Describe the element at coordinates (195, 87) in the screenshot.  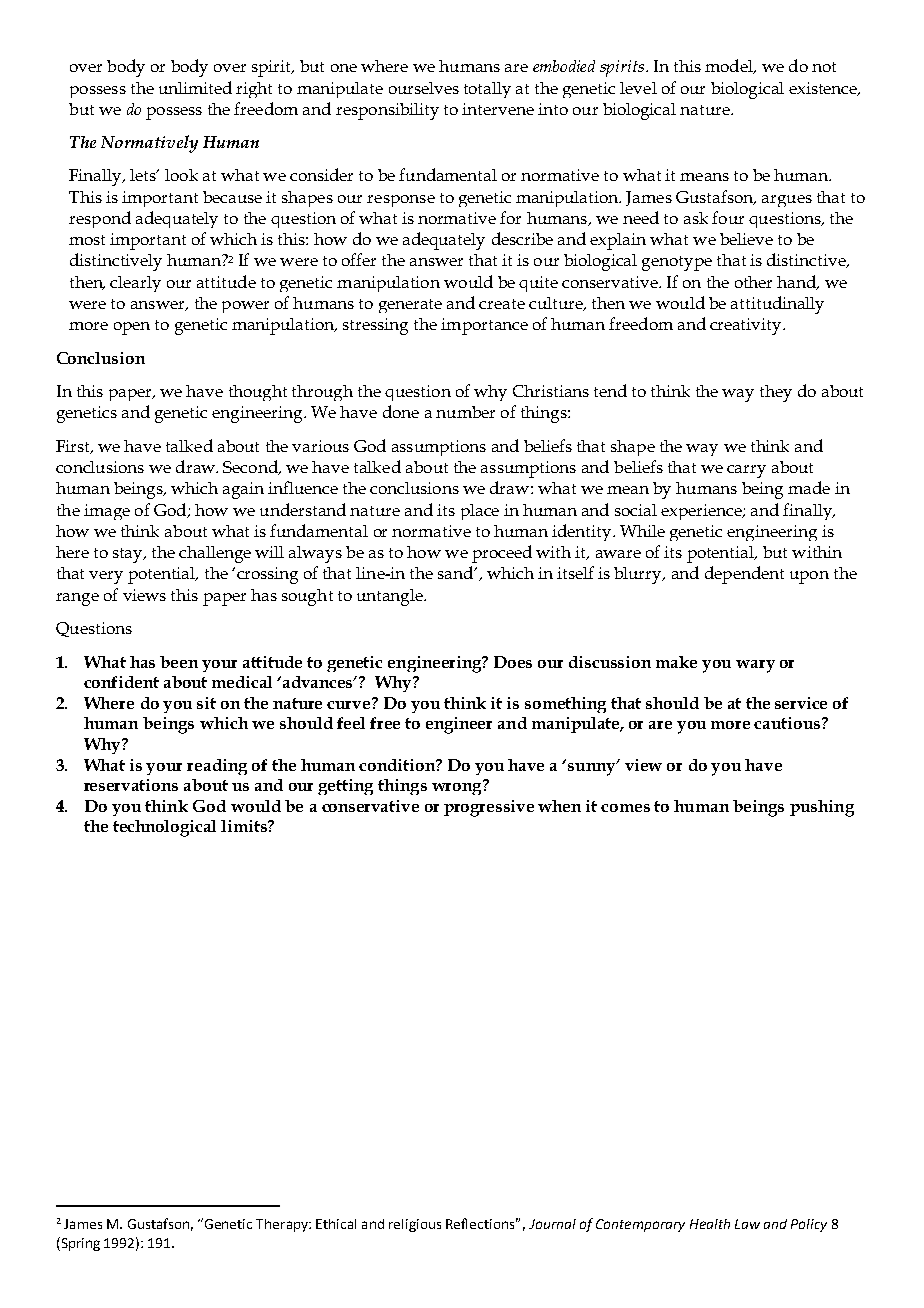
I see `unlimited` at that location.
